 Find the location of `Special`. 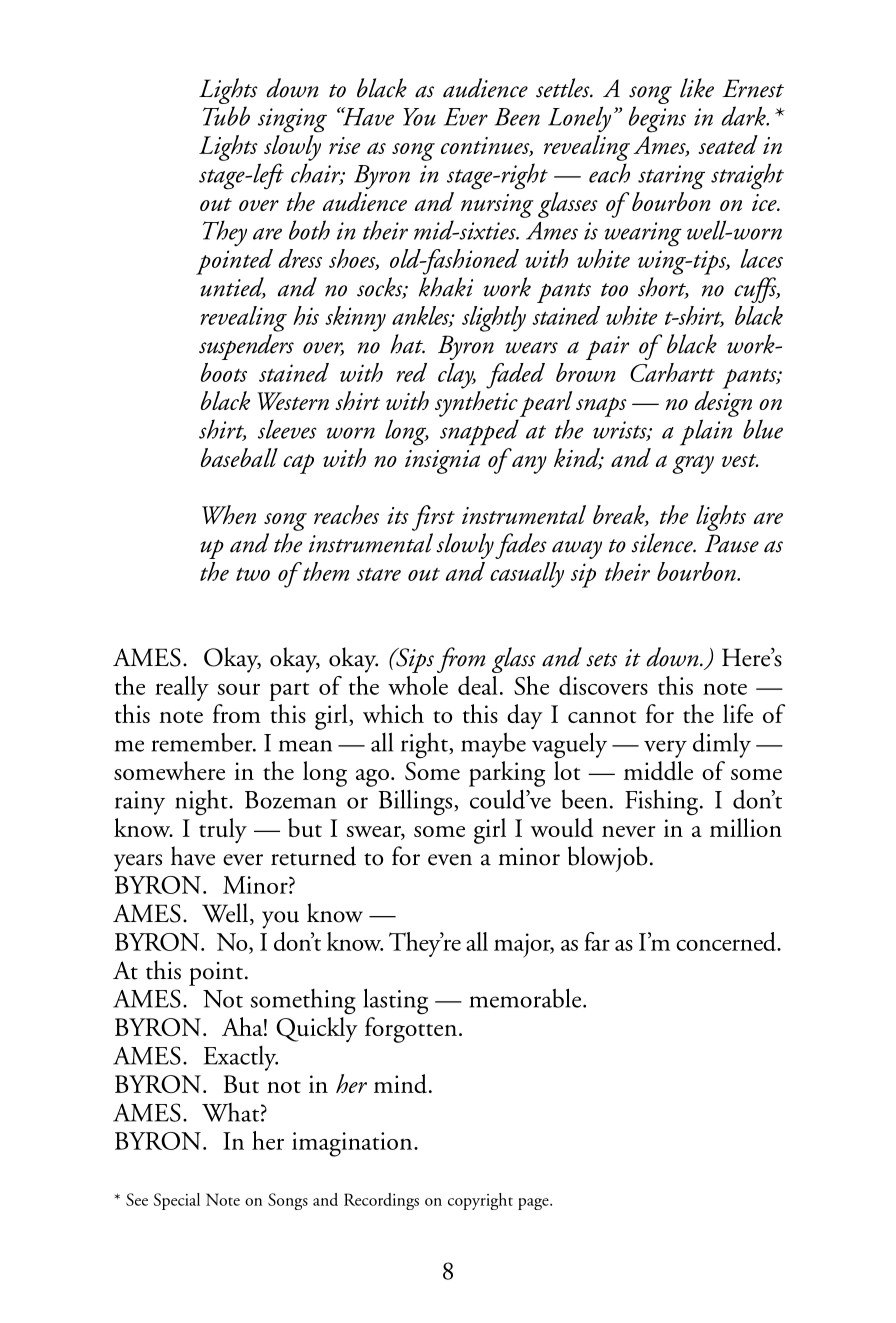

Special is located at coordinates (177, 1201).
